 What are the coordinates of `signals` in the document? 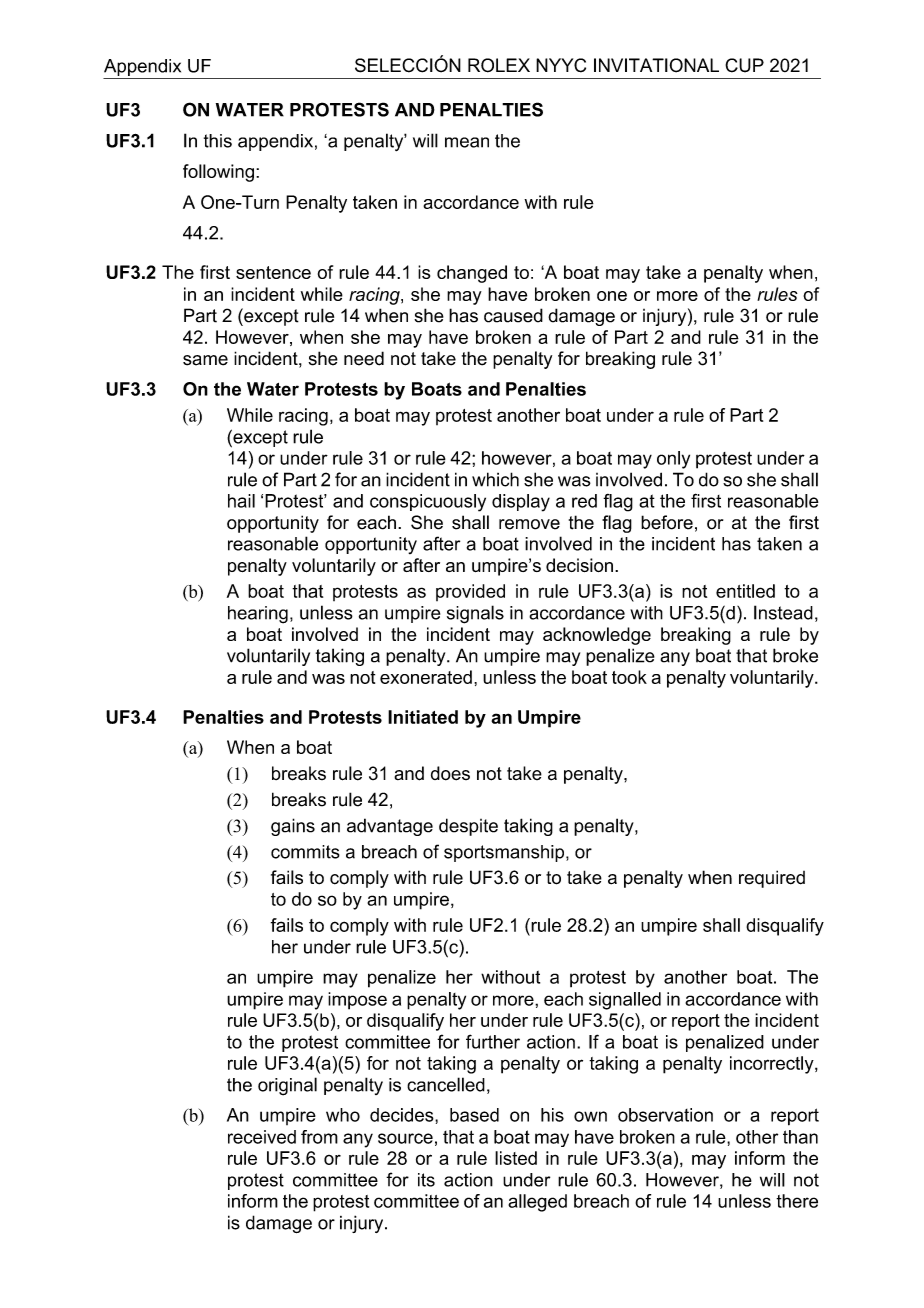 It's located at (475, 614).
